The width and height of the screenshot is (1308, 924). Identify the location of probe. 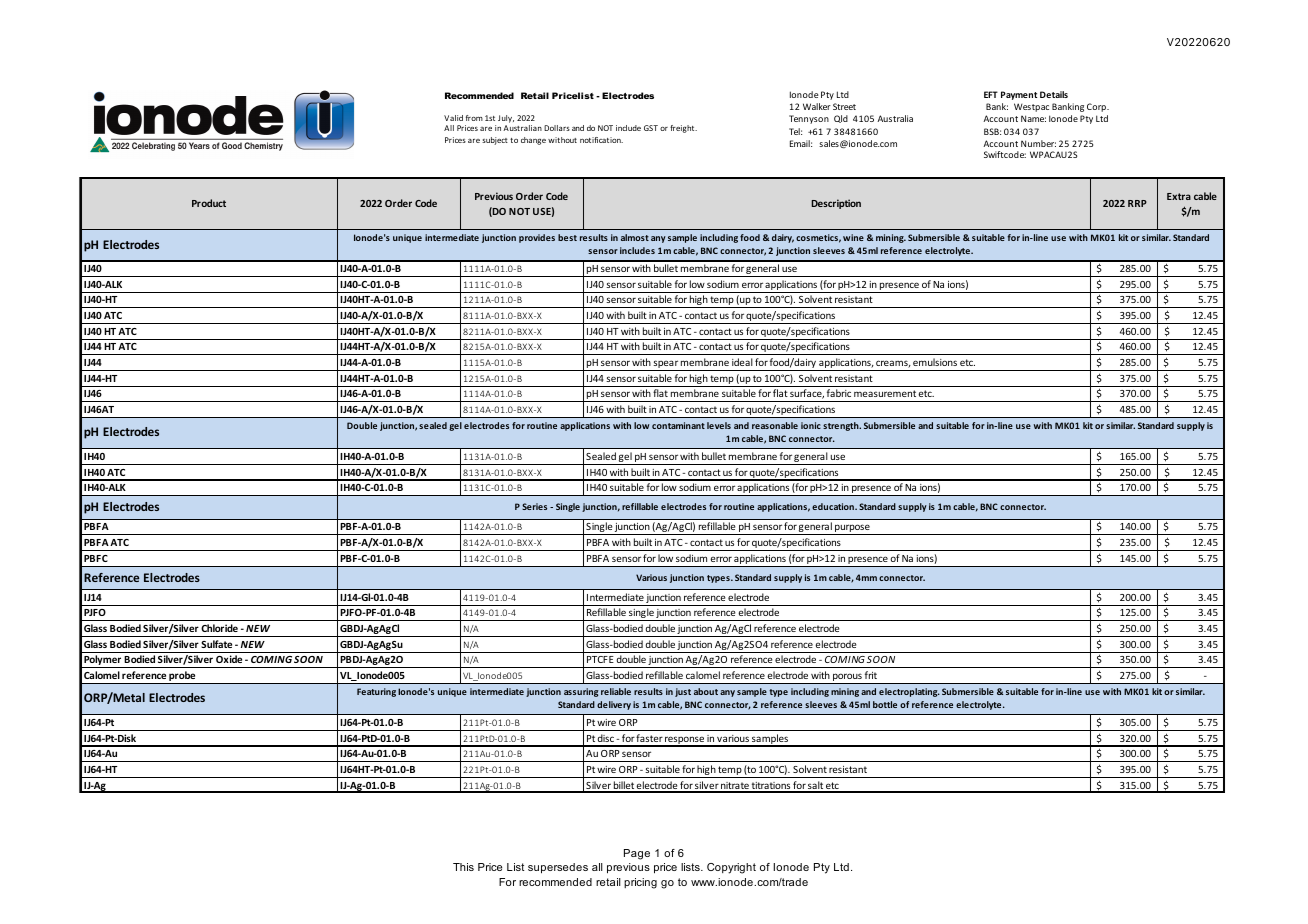
(182, 677).
